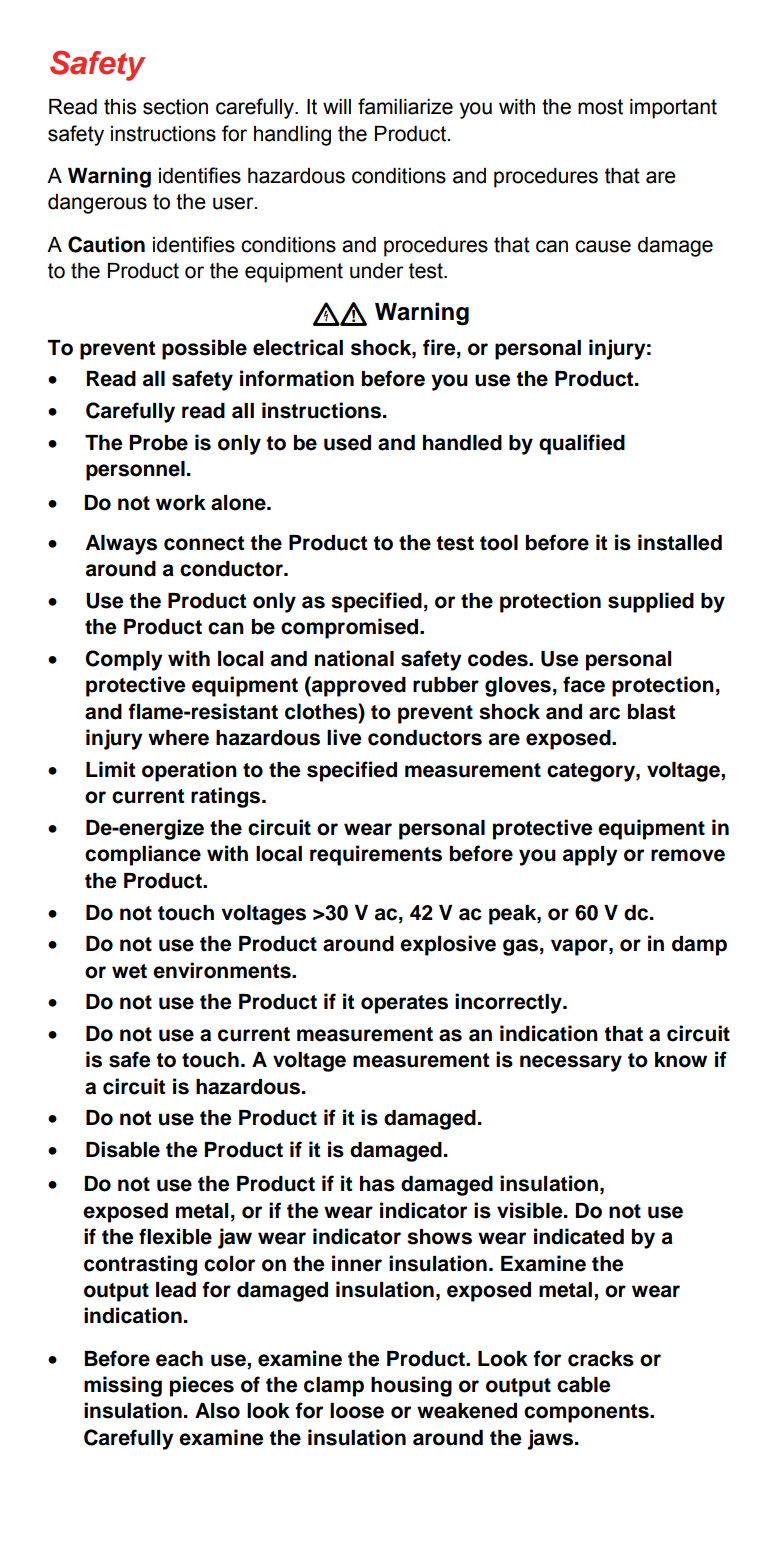  Describe the element at coordinates (411, 1386) in the screenshot. I see `housing` at that location.
